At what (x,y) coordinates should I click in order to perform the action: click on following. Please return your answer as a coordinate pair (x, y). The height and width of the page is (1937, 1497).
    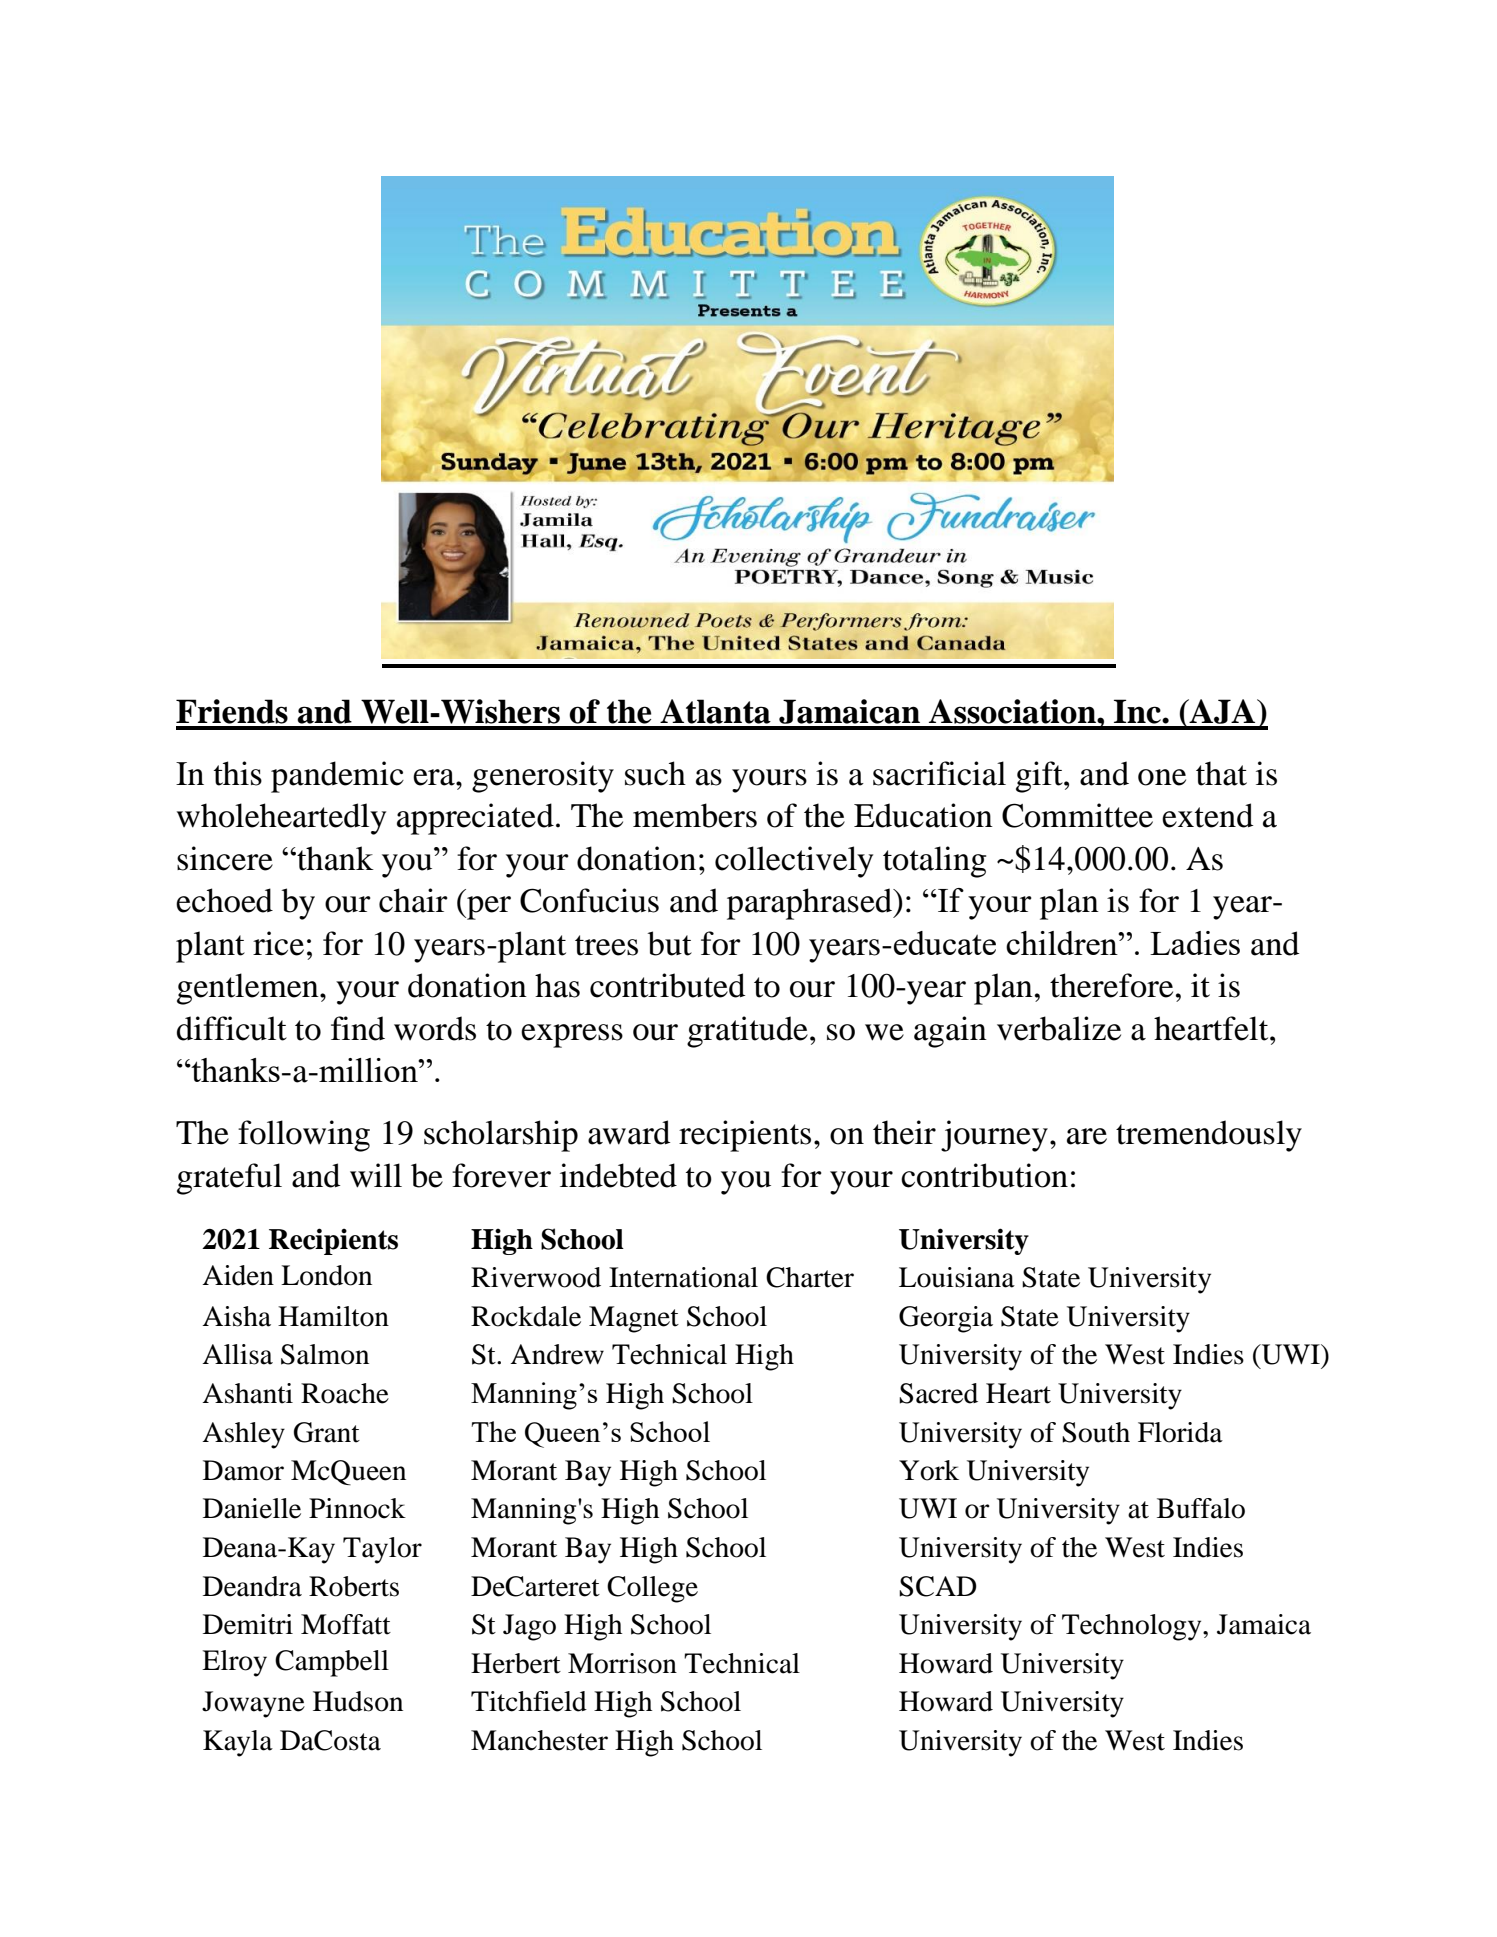
    Looking at the image, I should click on (304, 1136).
